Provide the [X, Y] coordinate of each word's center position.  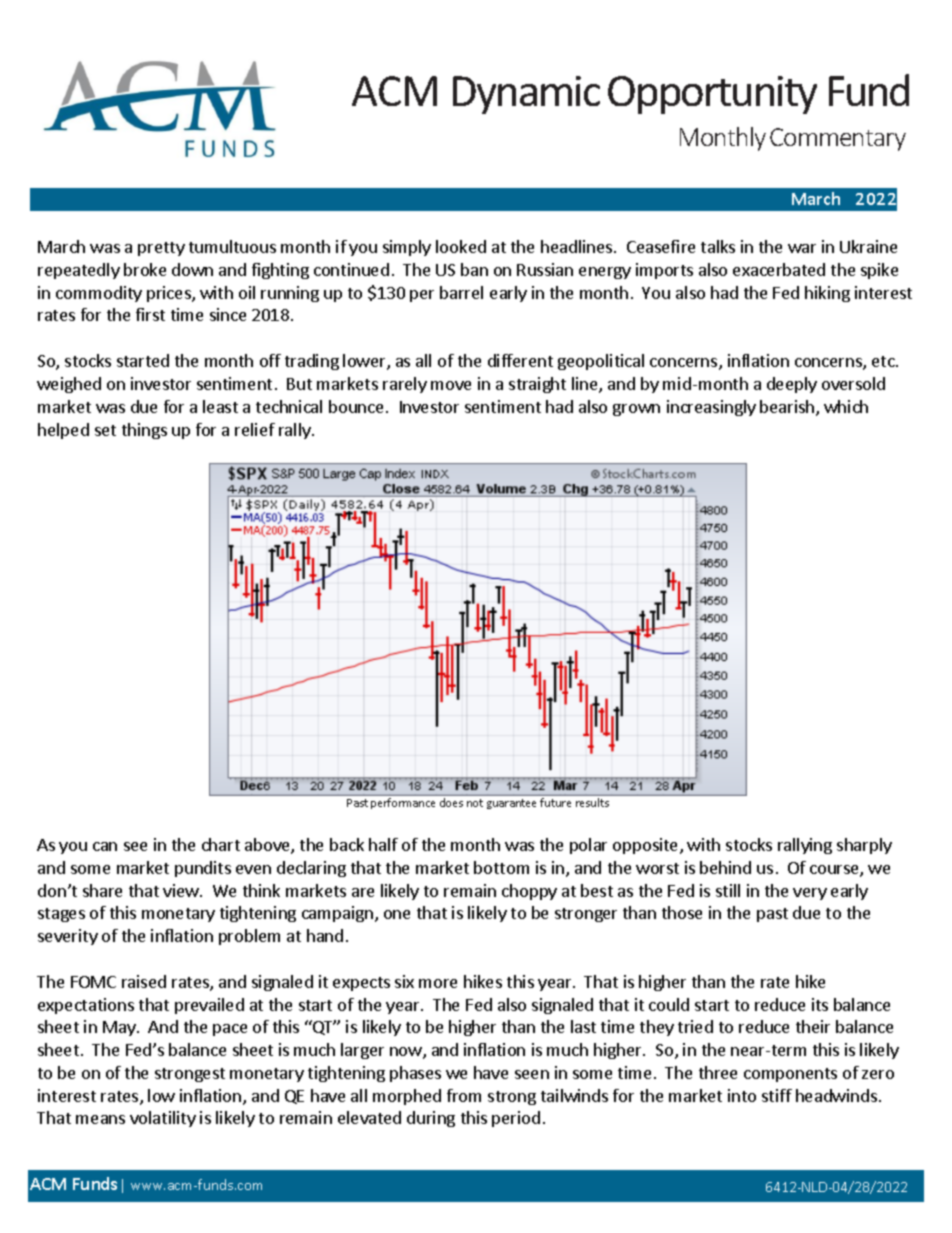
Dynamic [526, 95]
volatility [163, 1119]
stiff [777, 1095]
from [464, 1095]
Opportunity [712, 95]
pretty [161, 249]
